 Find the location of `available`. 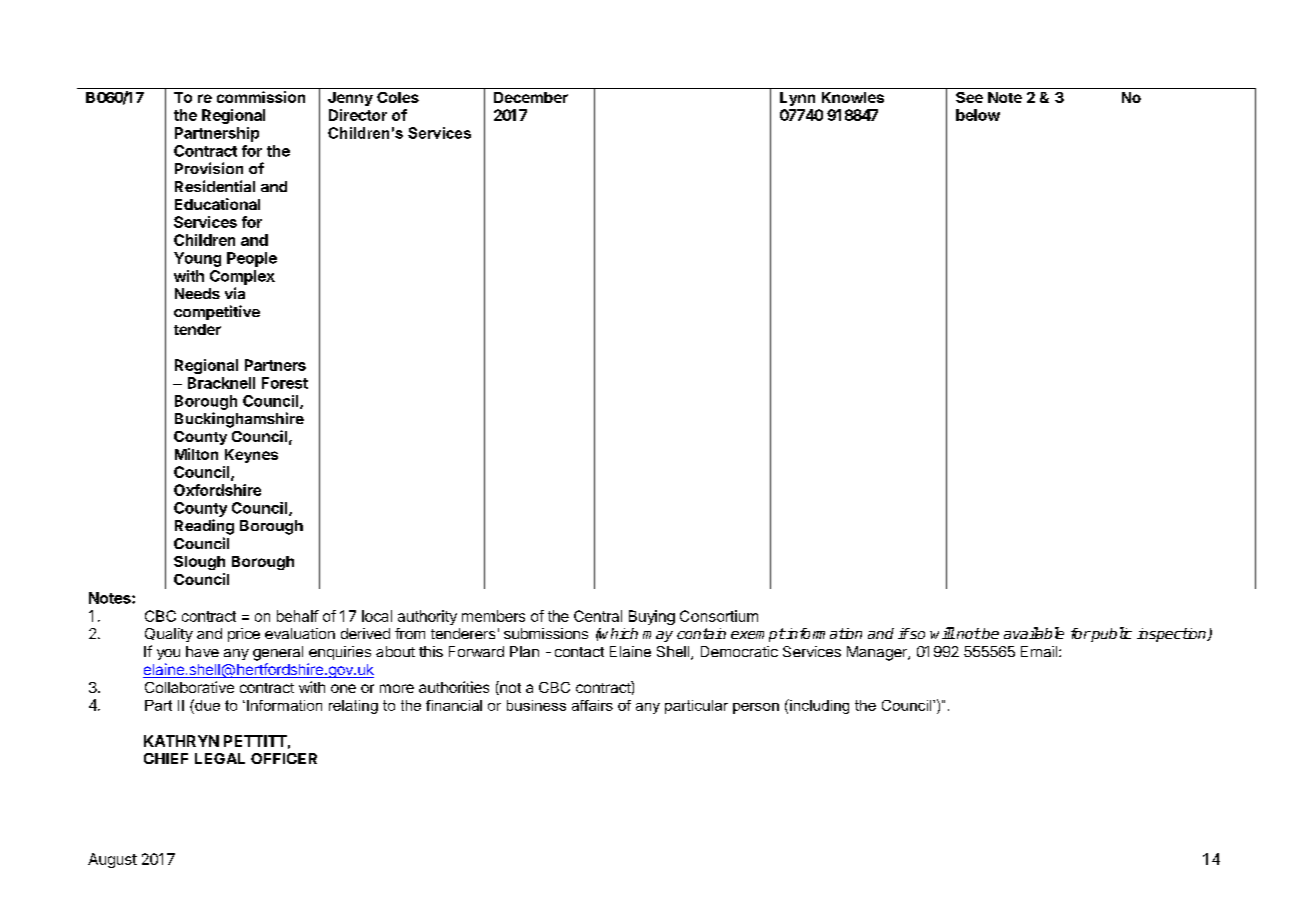

available is located at coordinates (1034, 633).
